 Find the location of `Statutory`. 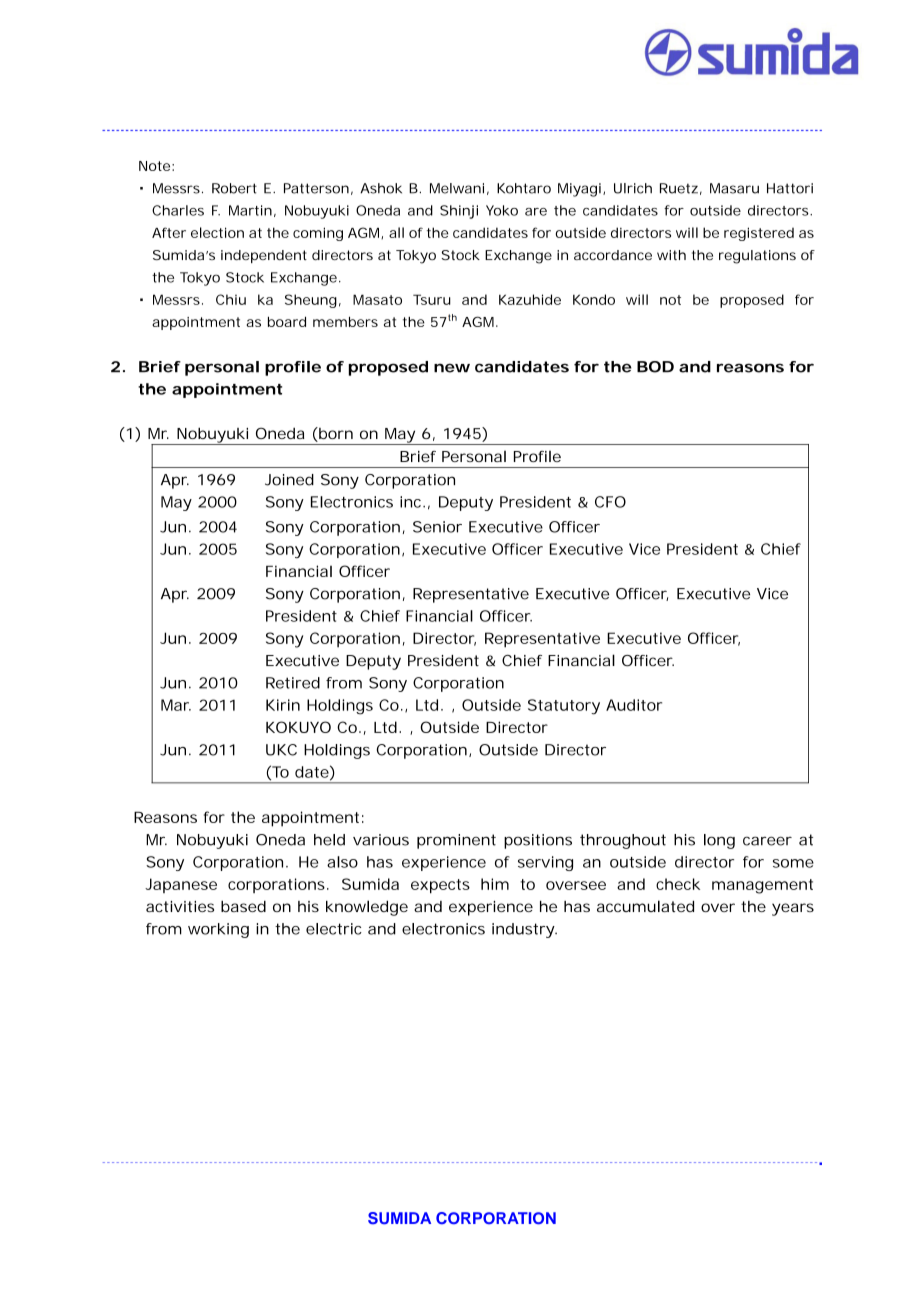

Statutory is located at coordinates (564, 707).
